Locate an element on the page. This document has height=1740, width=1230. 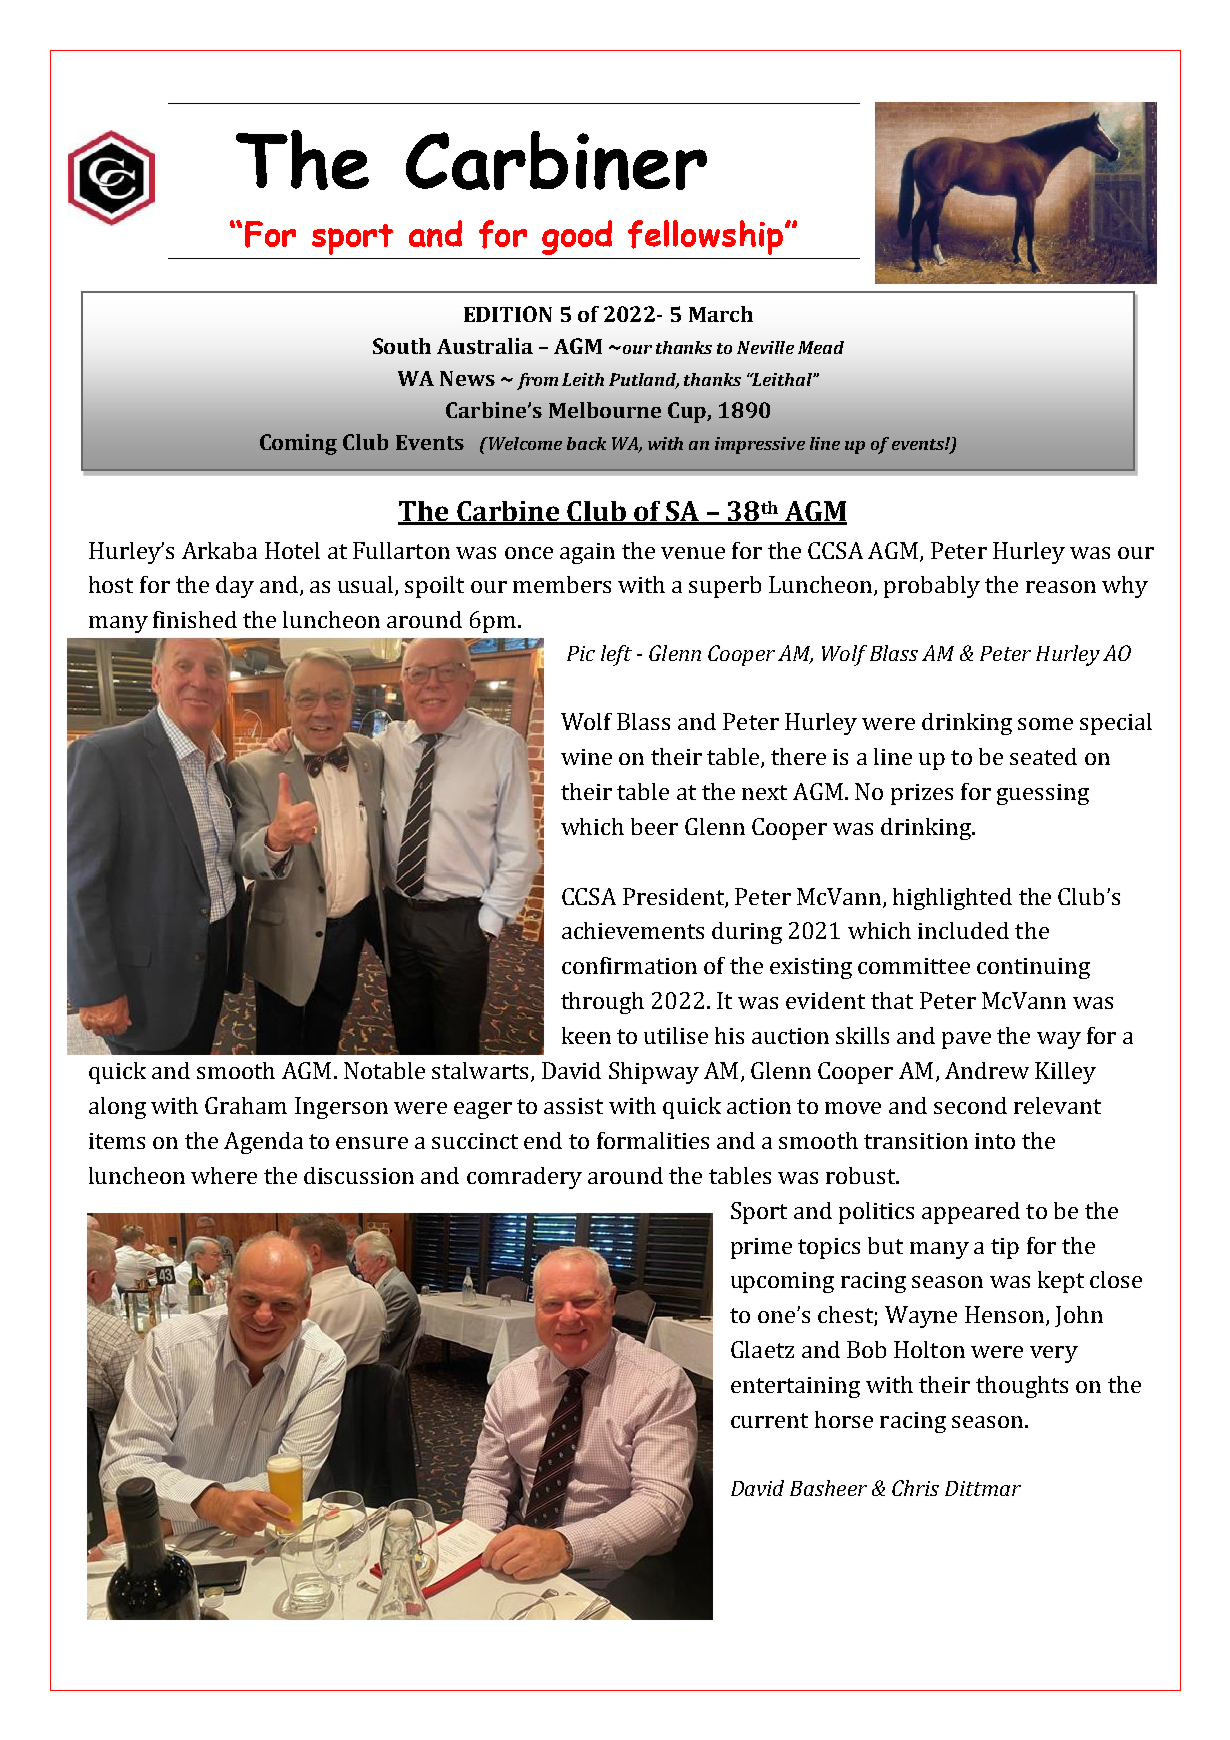
reason is located at coordinates (1061, 587).
